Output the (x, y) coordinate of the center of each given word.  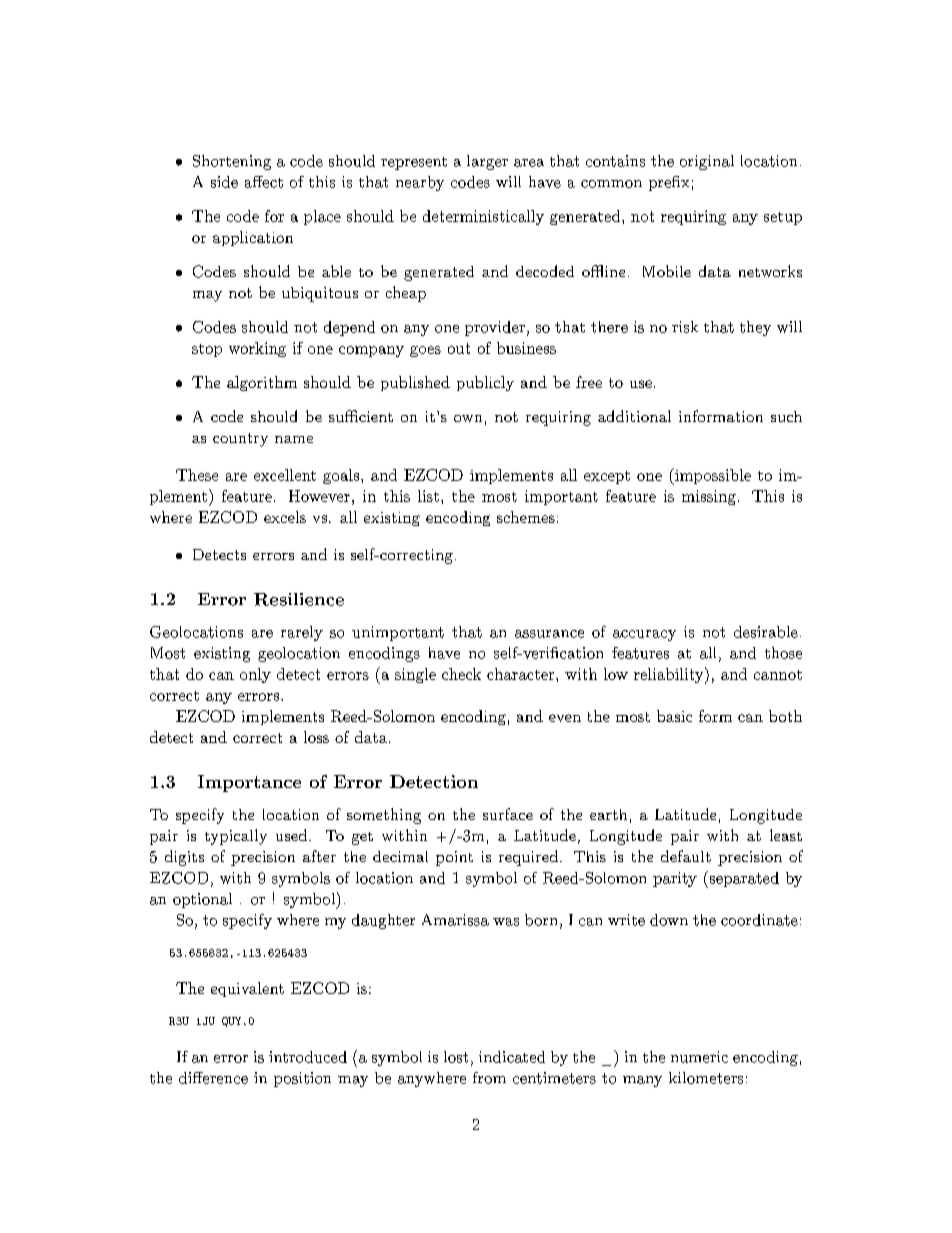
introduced (308, 1057)
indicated (512, 1057)
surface (508, 814)
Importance (249, 783)
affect (264, 182)
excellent (285, 475)
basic (674, 716)
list (428, 496)
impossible (712, 476)
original (707, 162)
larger (487, 162)
